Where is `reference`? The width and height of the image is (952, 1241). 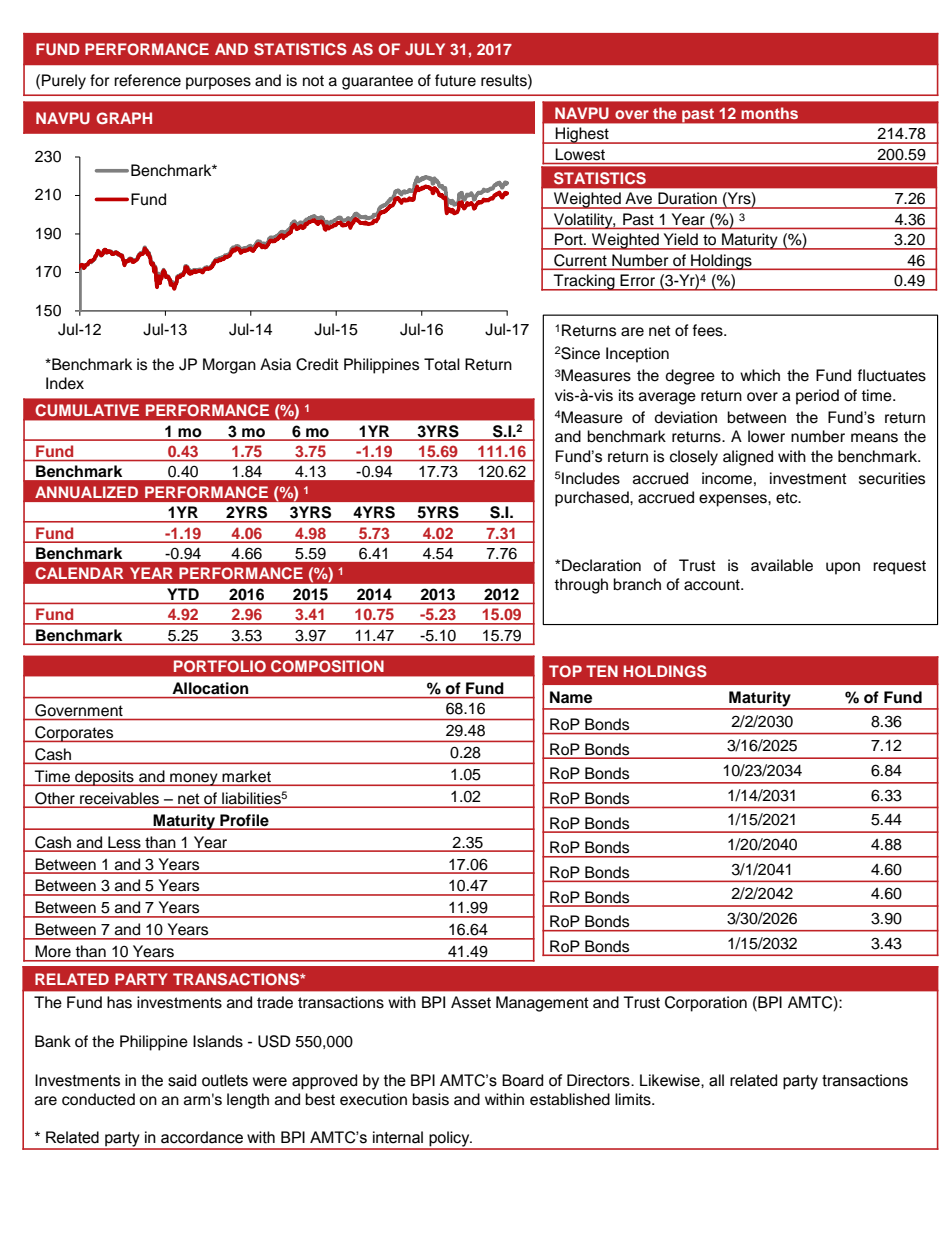 reference is located at coordinates (147, 80).
